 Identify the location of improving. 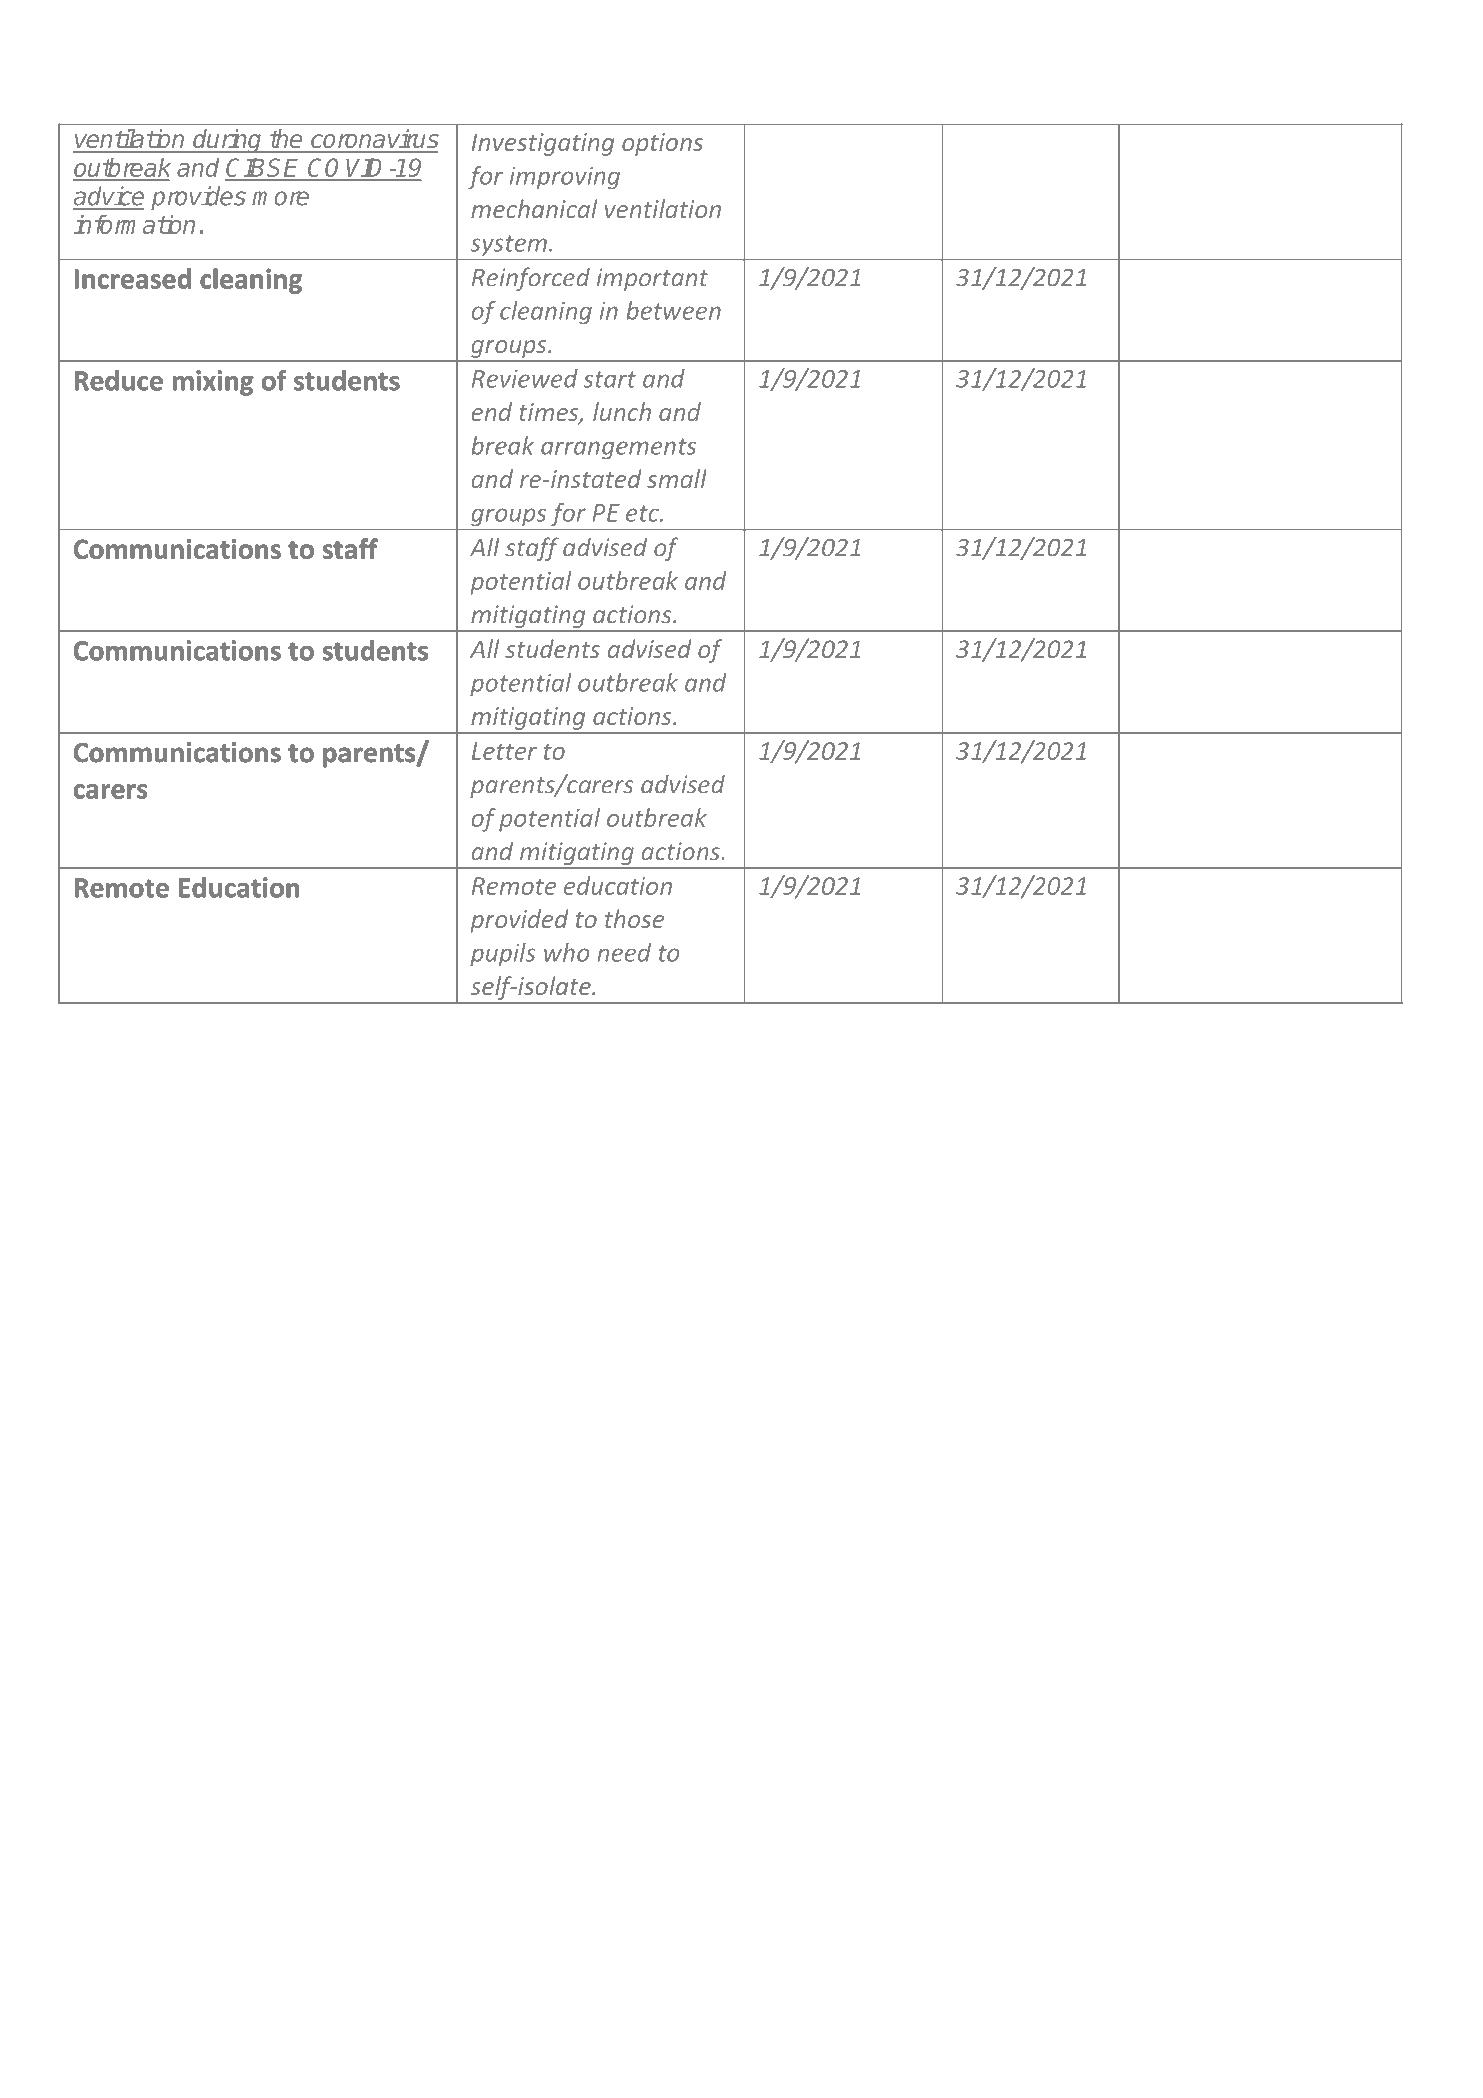
(565, 178).
